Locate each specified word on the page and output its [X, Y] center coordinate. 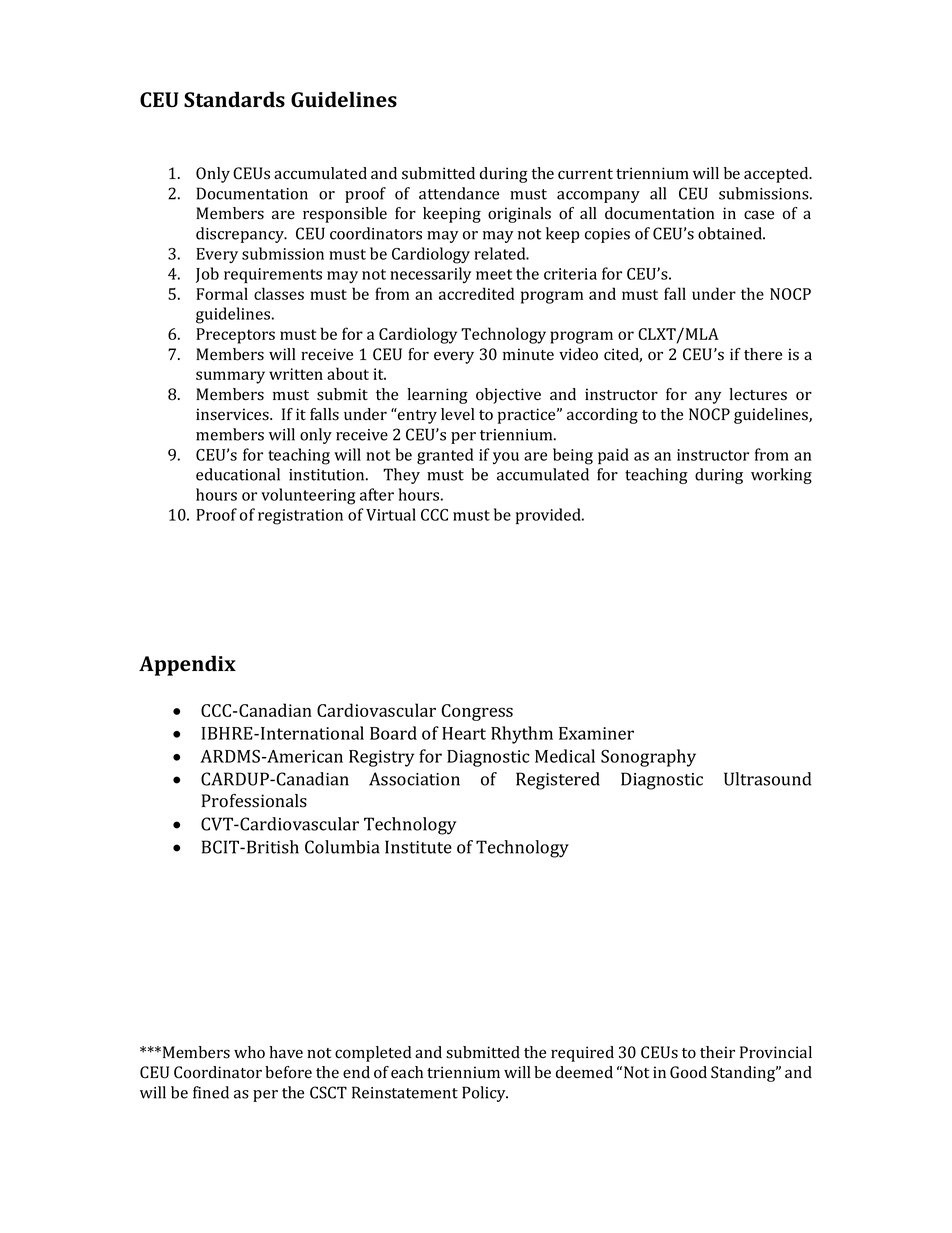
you [506, 458]
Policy [485, 1094]
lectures [758, 394]
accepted [777, 175]
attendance [459, 193]
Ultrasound [767, 779]
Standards [234, 99]
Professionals [254, 801]
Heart [464, 733]
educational [238, 474]
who [249, 1052]
